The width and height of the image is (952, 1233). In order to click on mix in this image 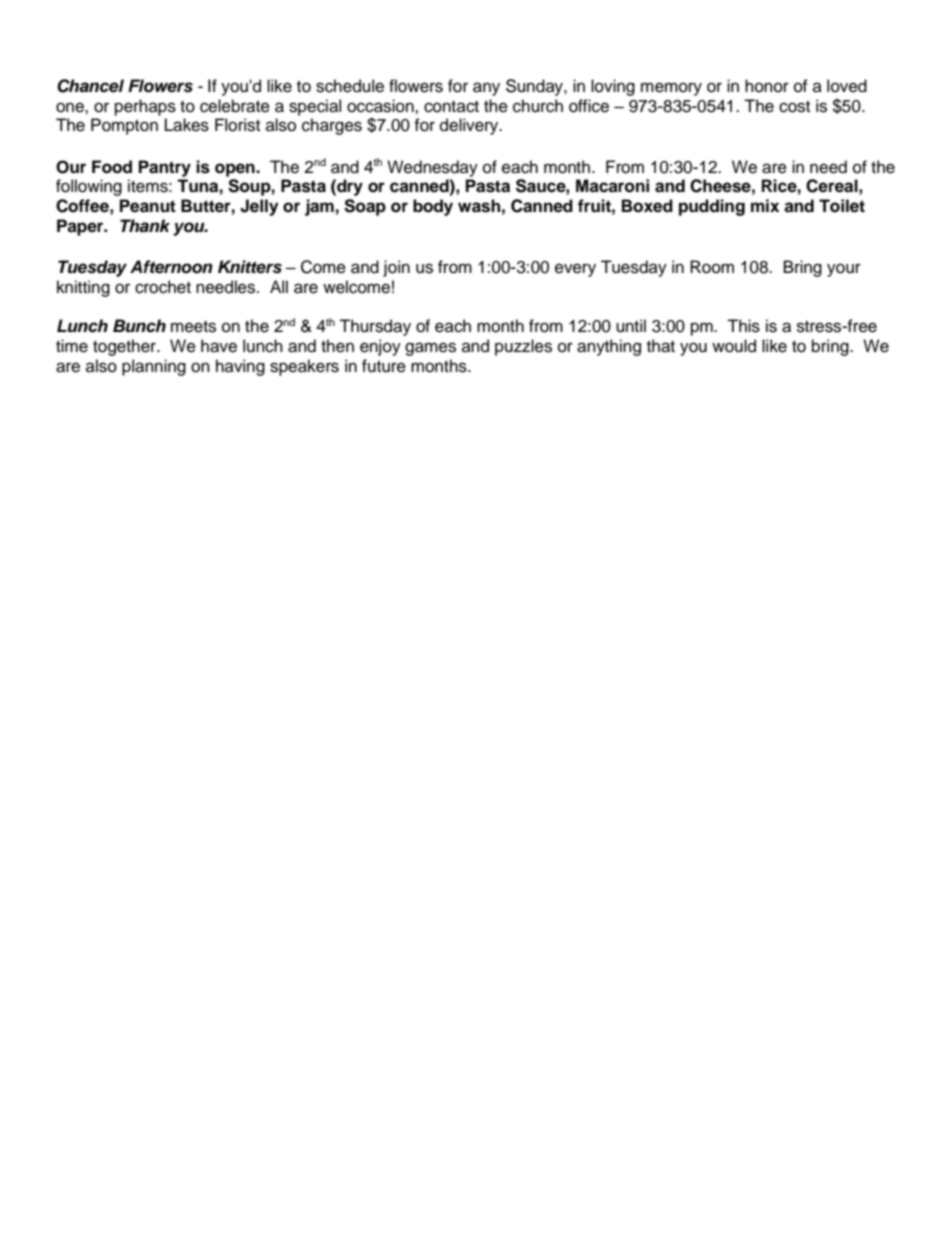, I will do `click(765, 205)`.
